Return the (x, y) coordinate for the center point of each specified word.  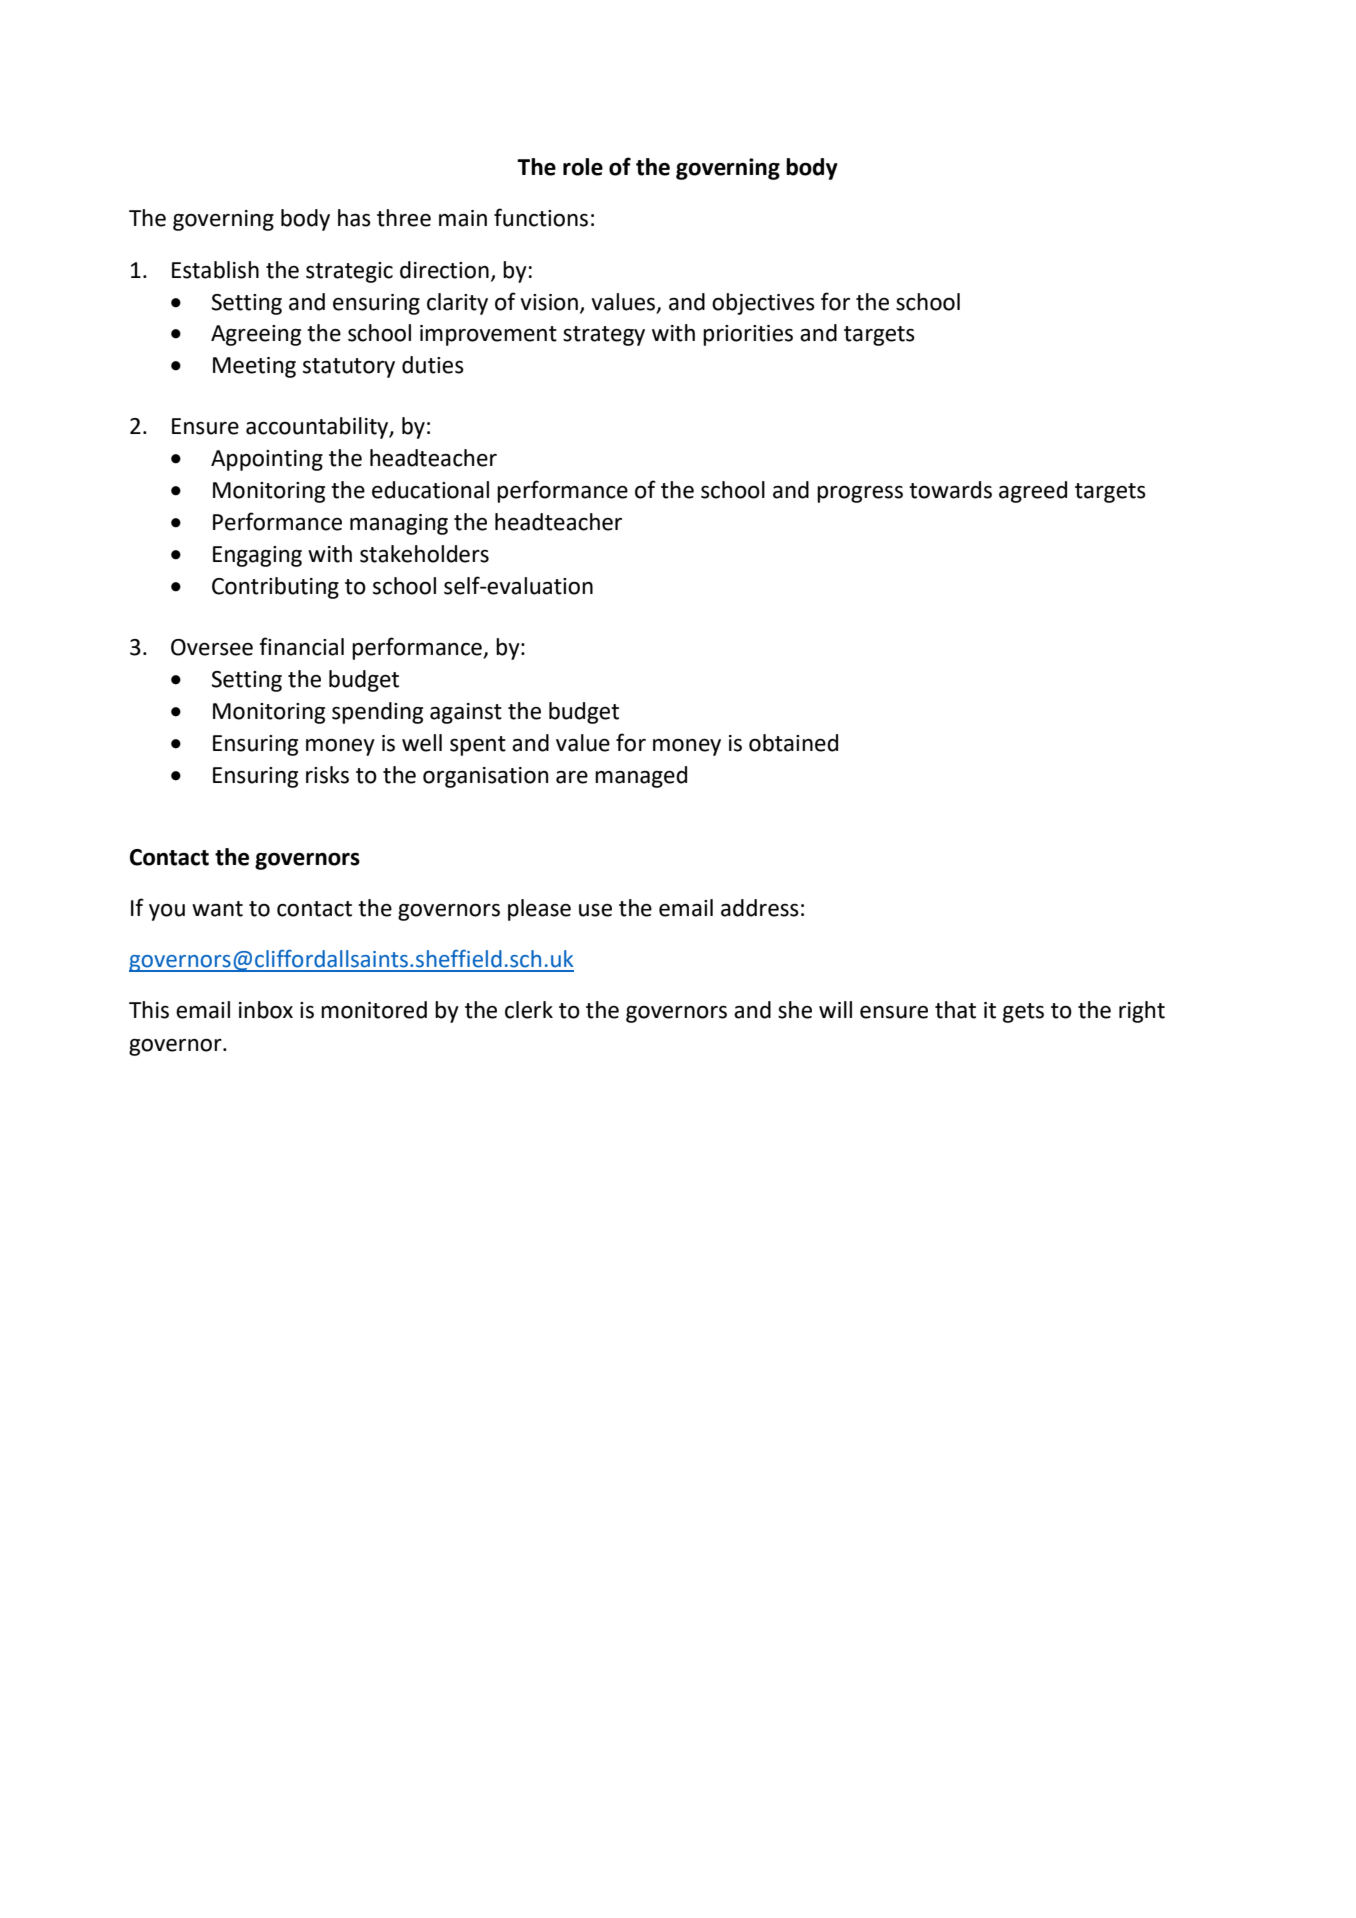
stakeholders (424, 554)
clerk (529, 1010)
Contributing (275, 588)
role (583, 167)
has (354, 218)
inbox (266, 1010)
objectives (763, 304)
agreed (1033, 492)
